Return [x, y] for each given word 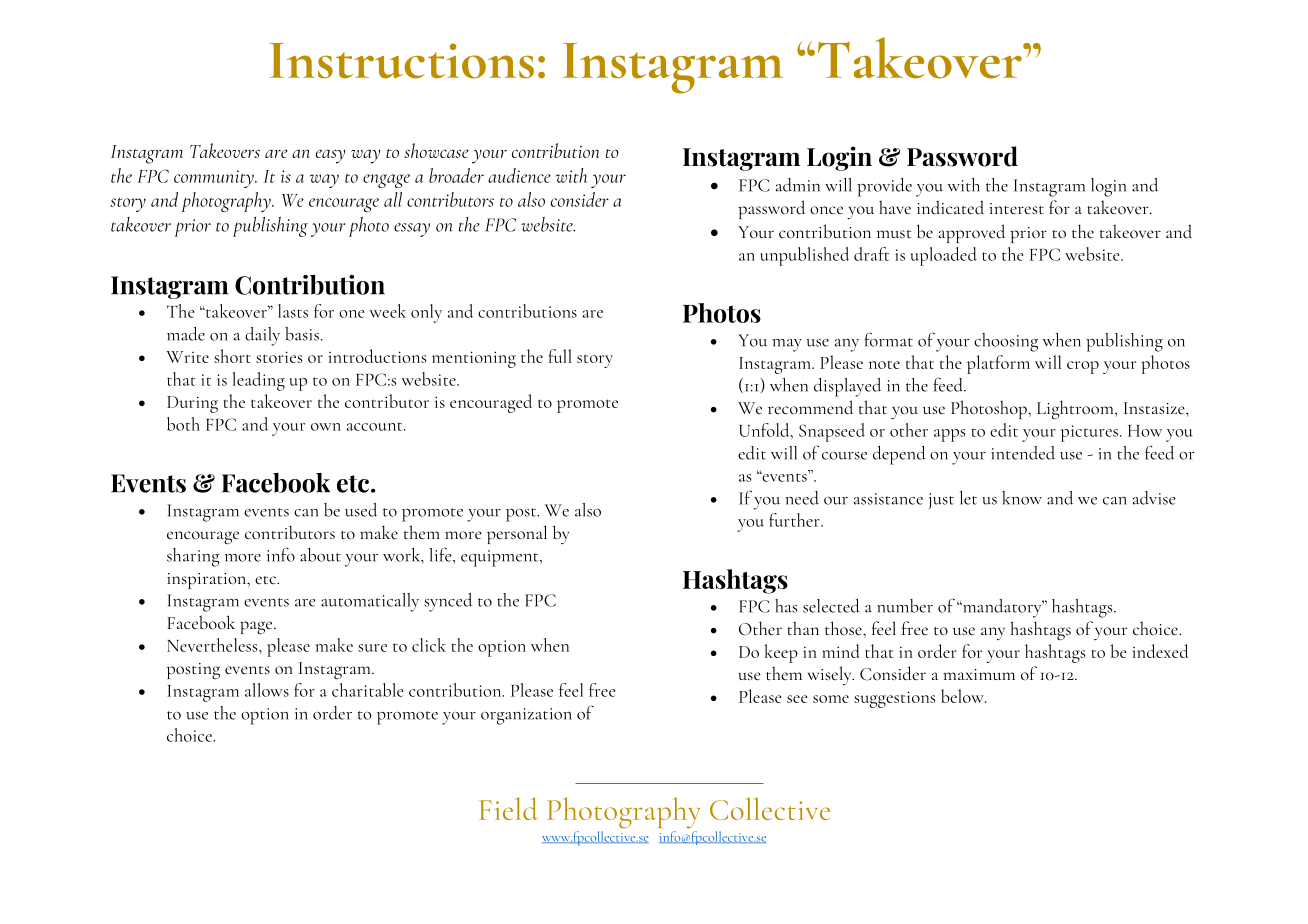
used [361, 510]
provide [884, 187]
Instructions [402, 61]
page [257, 627]
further [795, 520]
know [1022, 498]
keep [781, 653]
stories [279, 357]
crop [1083, 367]
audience [519, 175]
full [560, 356]
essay [412, 230]
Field [508, 808]
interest [1016, 208]
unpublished [804, 256]
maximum [979, 674]
